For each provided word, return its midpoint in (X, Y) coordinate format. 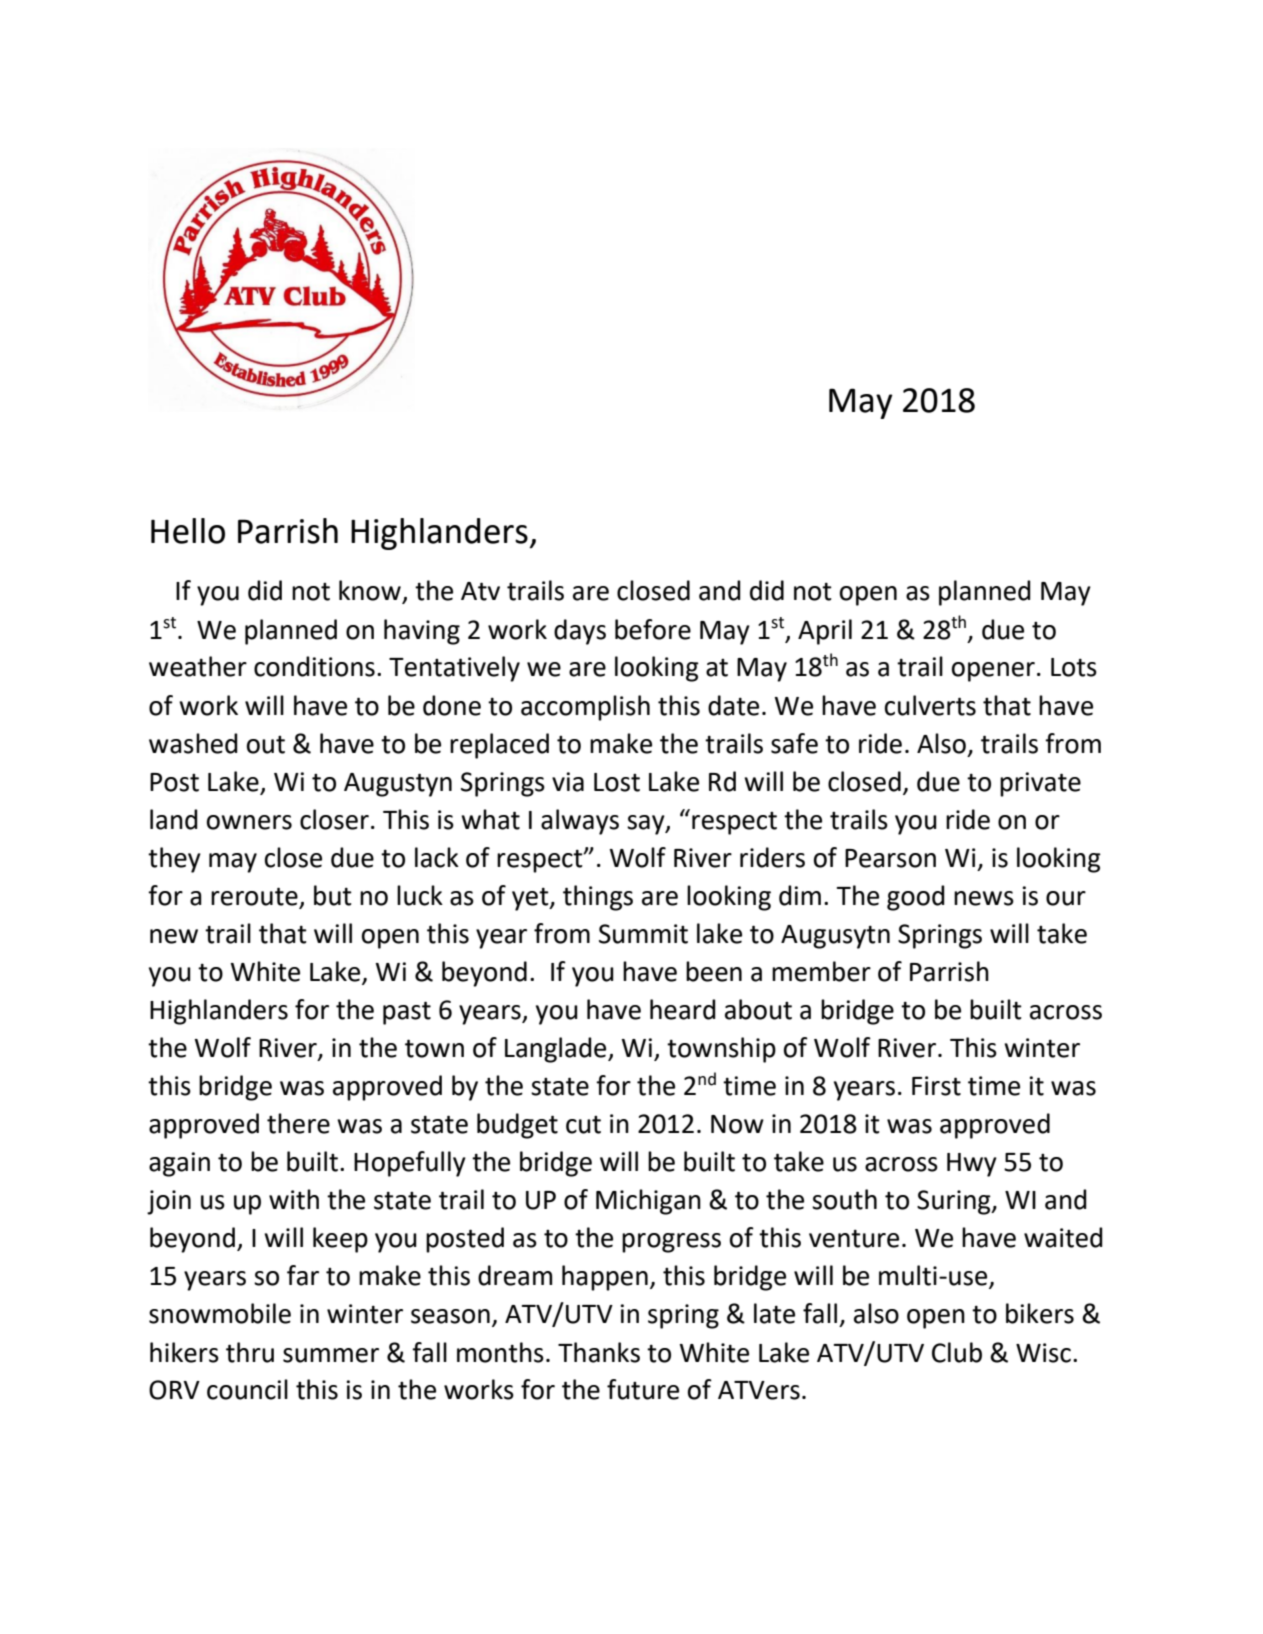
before (653, 629)
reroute (254, 896)
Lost (617, 782)
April (825, 632)
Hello (188, 531)
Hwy (972, 1165)
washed (193, 743)
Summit (643, 934)
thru (250, 1352)
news (984, 898)
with (294, 1199)
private (1040, 784)
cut (583, 1125)
